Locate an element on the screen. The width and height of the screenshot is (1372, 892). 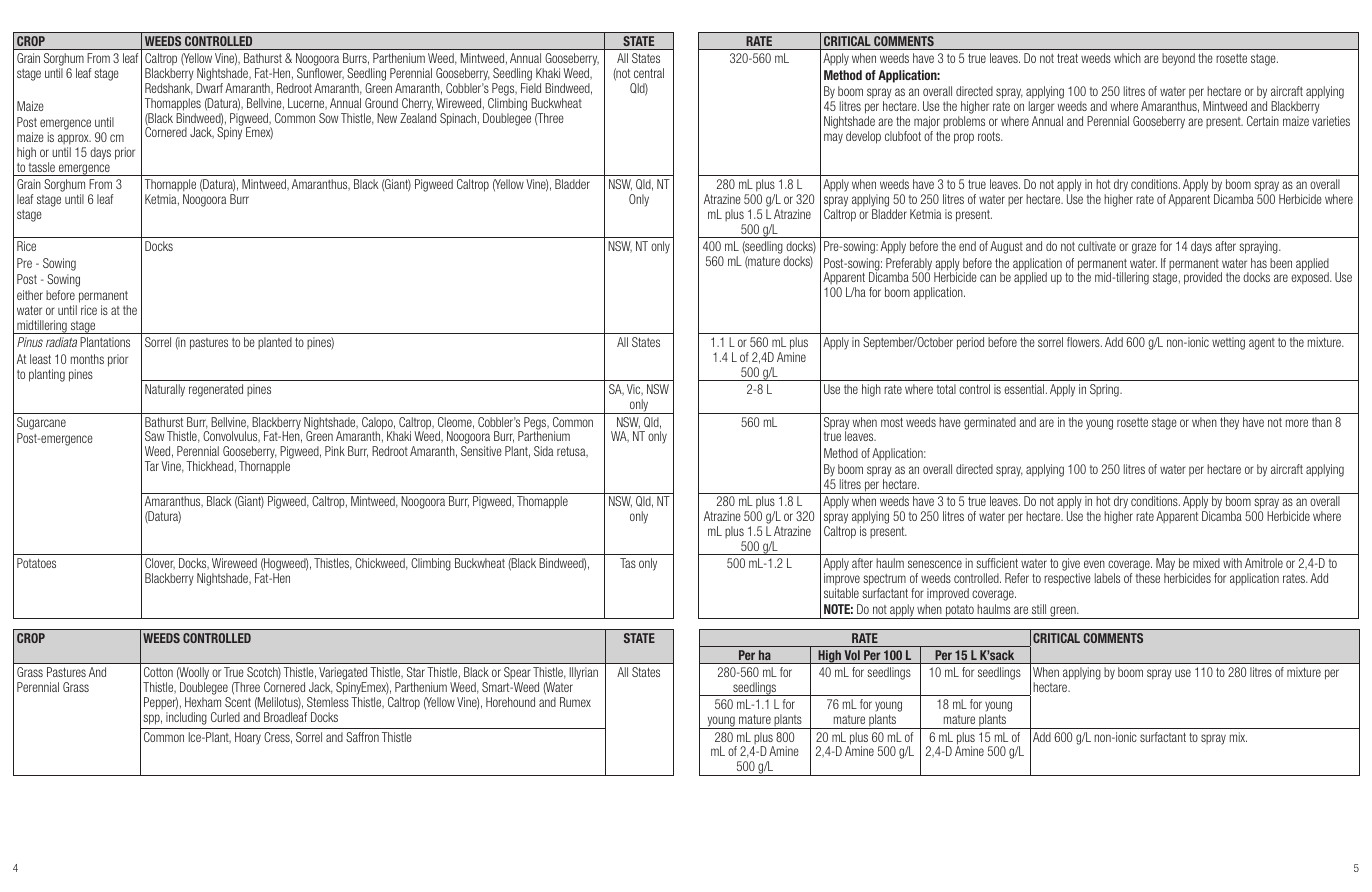
Curled is located at coordinates (225, 717).
